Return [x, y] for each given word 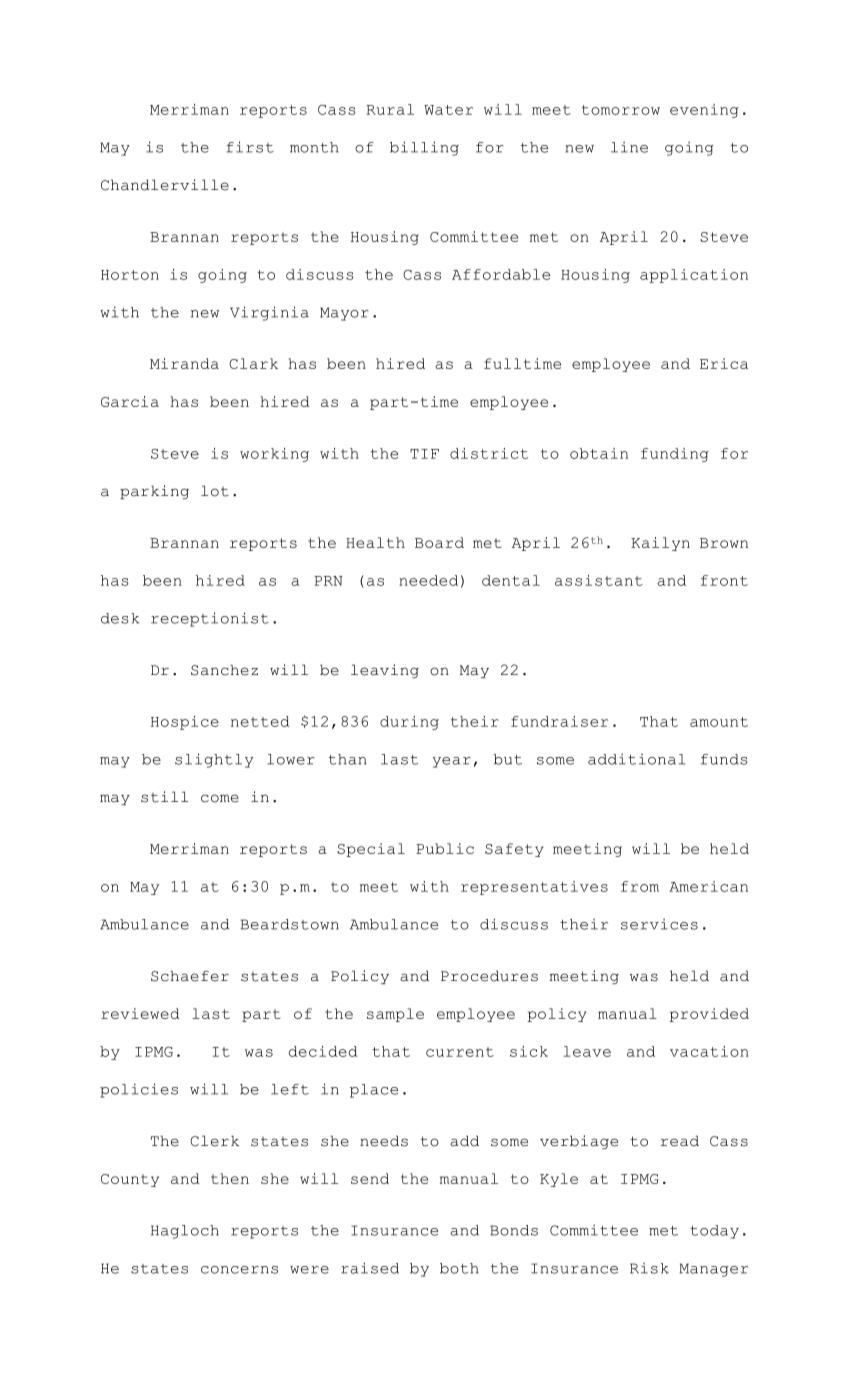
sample [395, 1015]
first [250, 147]
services [659, 924]
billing [424, 148]
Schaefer [190, 976]
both [459, 1268]
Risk [649, 1268]
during [409, 723]
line [629, 147]
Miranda [184, 363]
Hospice [185, 723]
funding [675, 455]
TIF [424, 454]
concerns [239, 1270]
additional [636, 759]
